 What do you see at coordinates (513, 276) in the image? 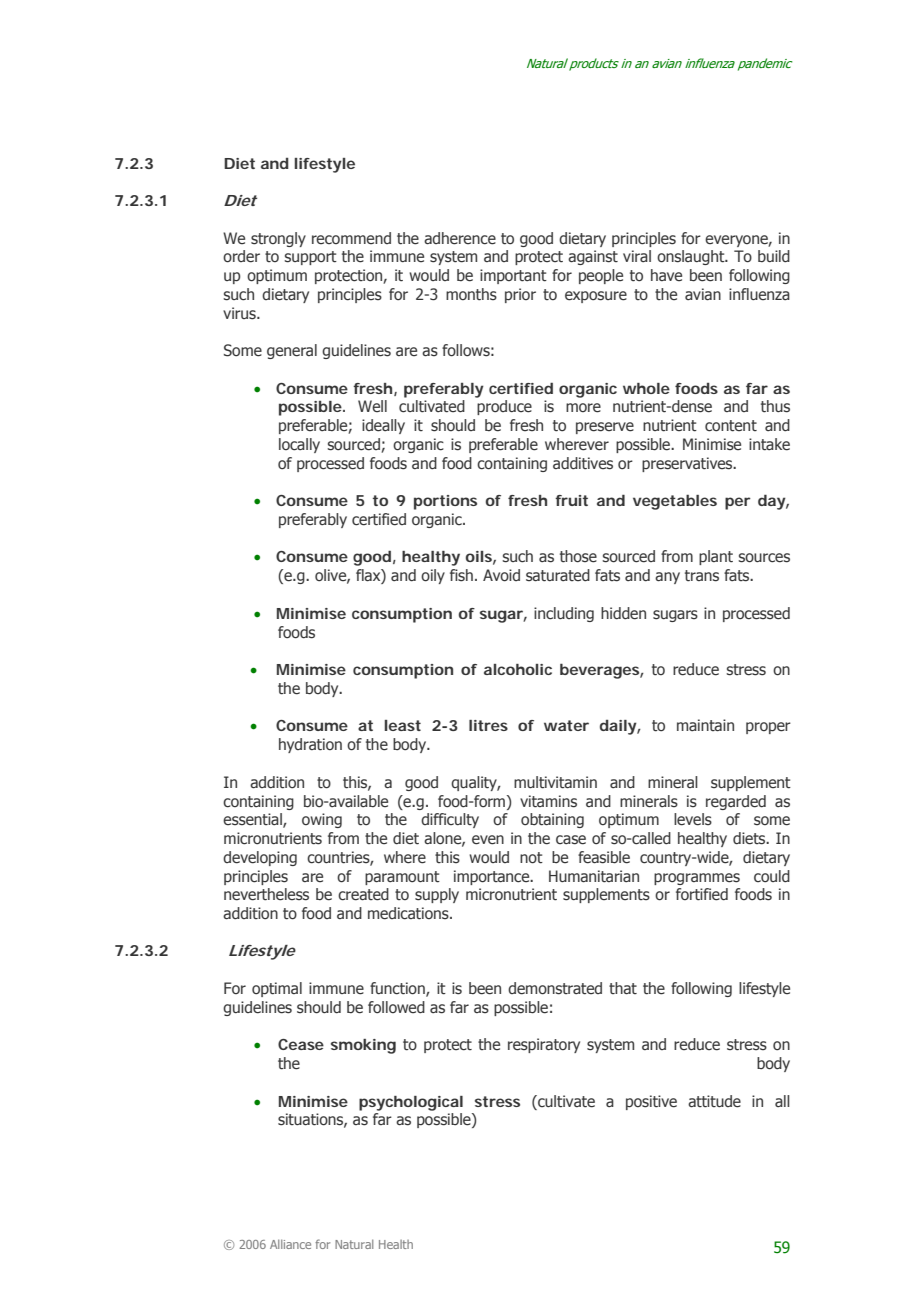
I see `important` at bounding box center [513, 276].
